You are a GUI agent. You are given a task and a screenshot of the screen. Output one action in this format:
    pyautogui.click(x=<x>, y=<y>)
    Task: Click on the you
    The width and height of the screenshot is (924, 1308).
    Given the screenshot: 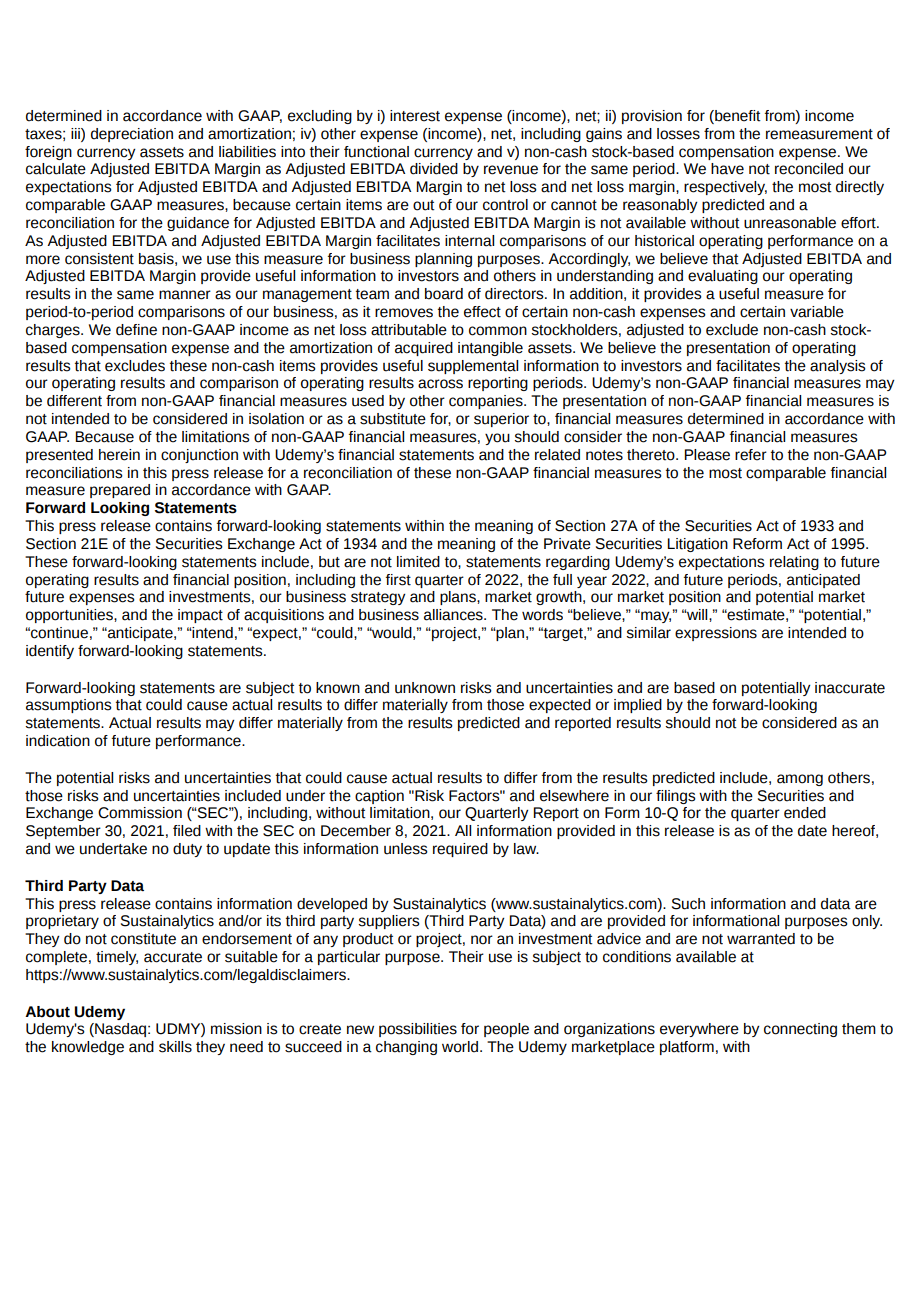 What is the action you would take?
    pyautogui.click(x=497, y=439)
